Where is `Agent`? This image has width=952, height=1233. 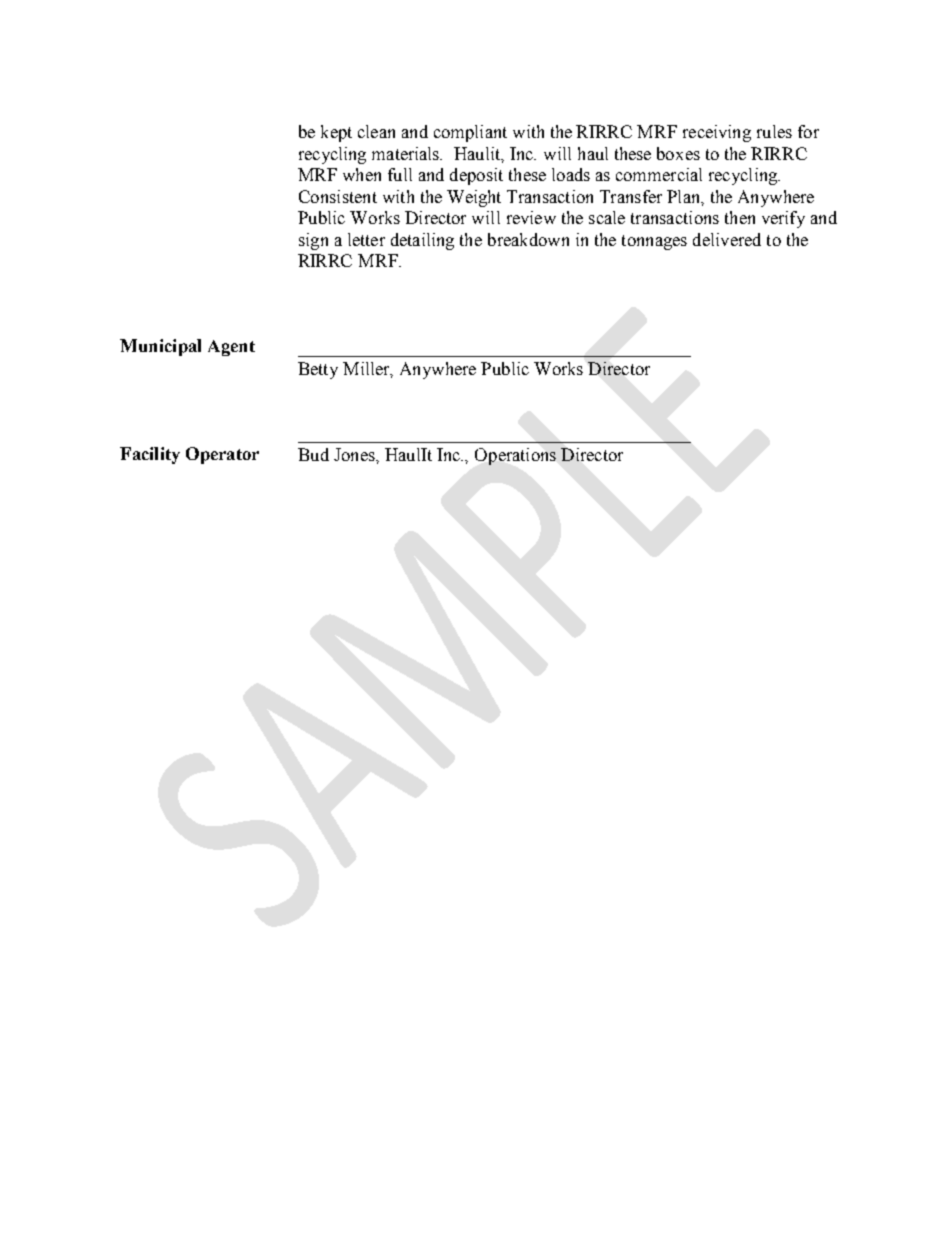 Agent is located at coordinates (231, 348).
